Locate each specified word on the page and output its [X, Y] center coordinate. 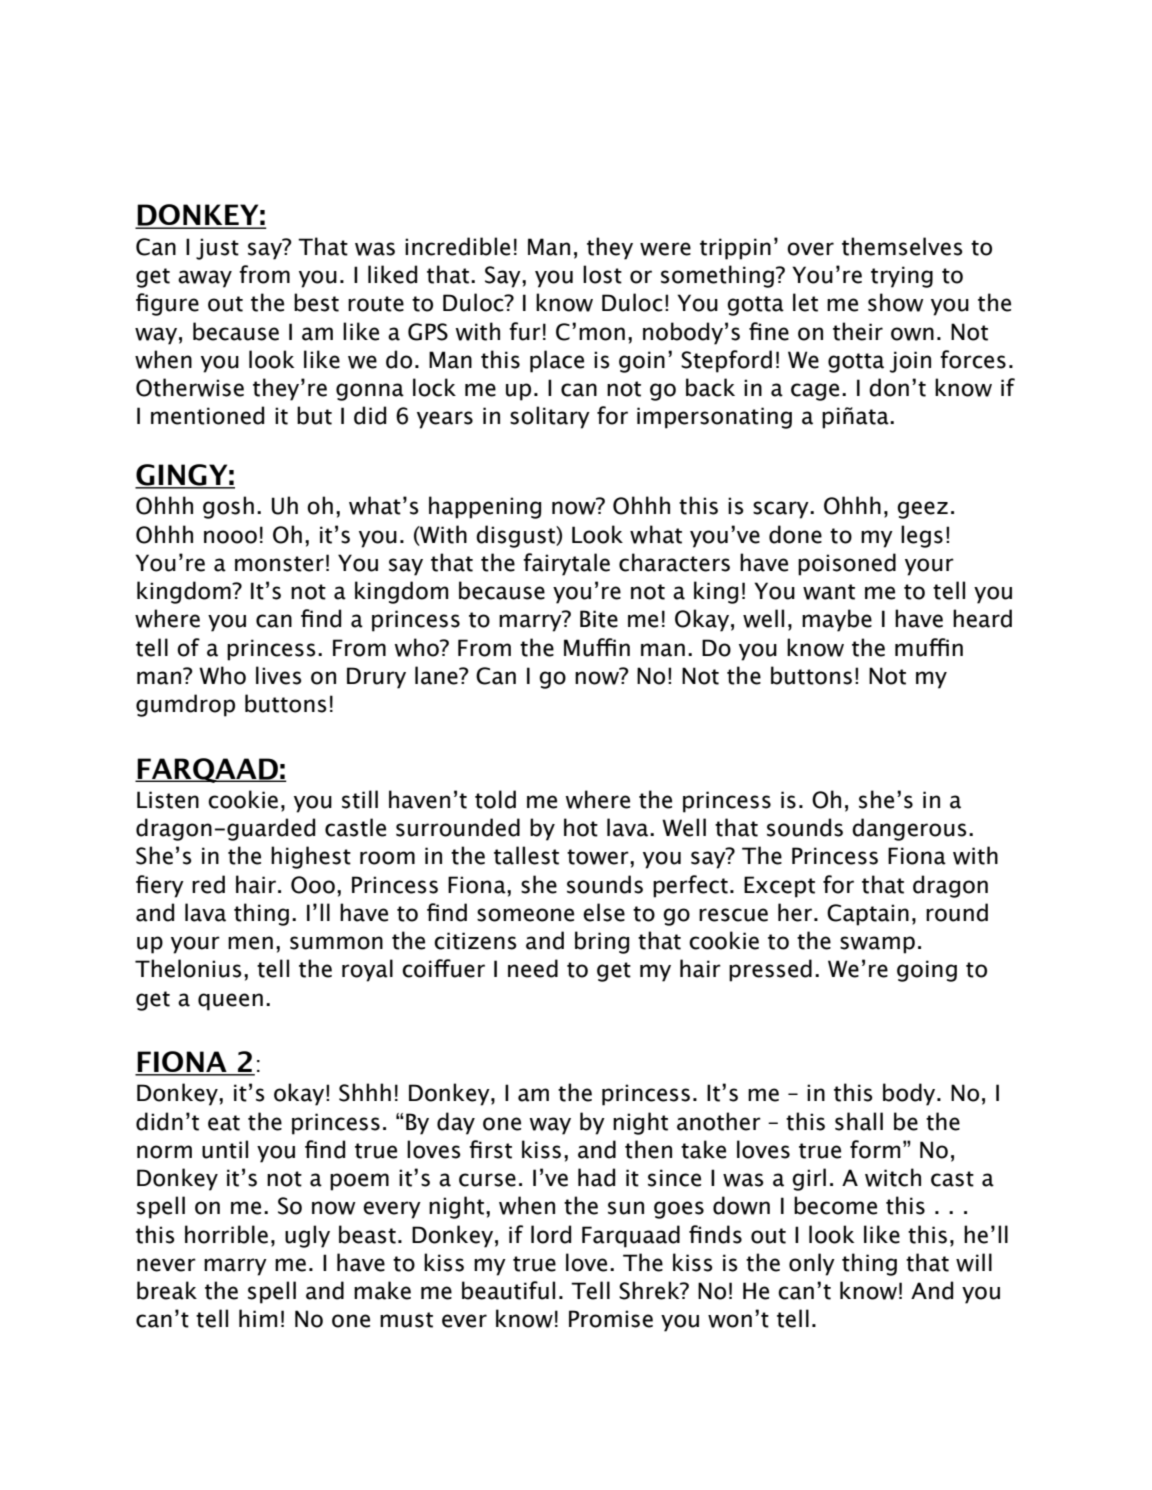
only [812, 1264]
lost [602, 274]
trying [902, 277]
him [258, 1318]
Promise [611, 1319]
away [205, 279]
